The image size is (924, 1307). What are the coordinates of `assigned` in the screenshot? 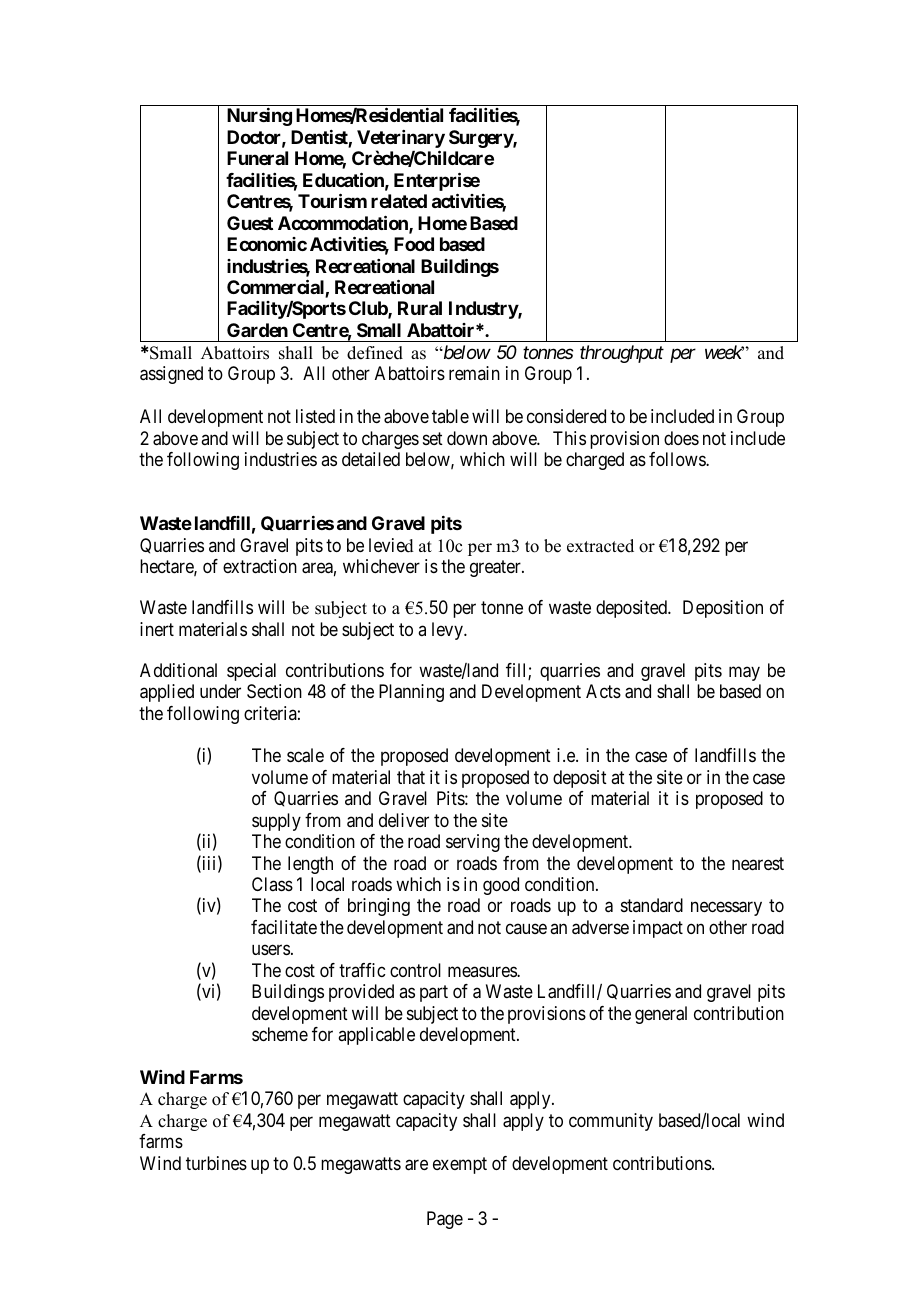 It's located at (171, 375).
